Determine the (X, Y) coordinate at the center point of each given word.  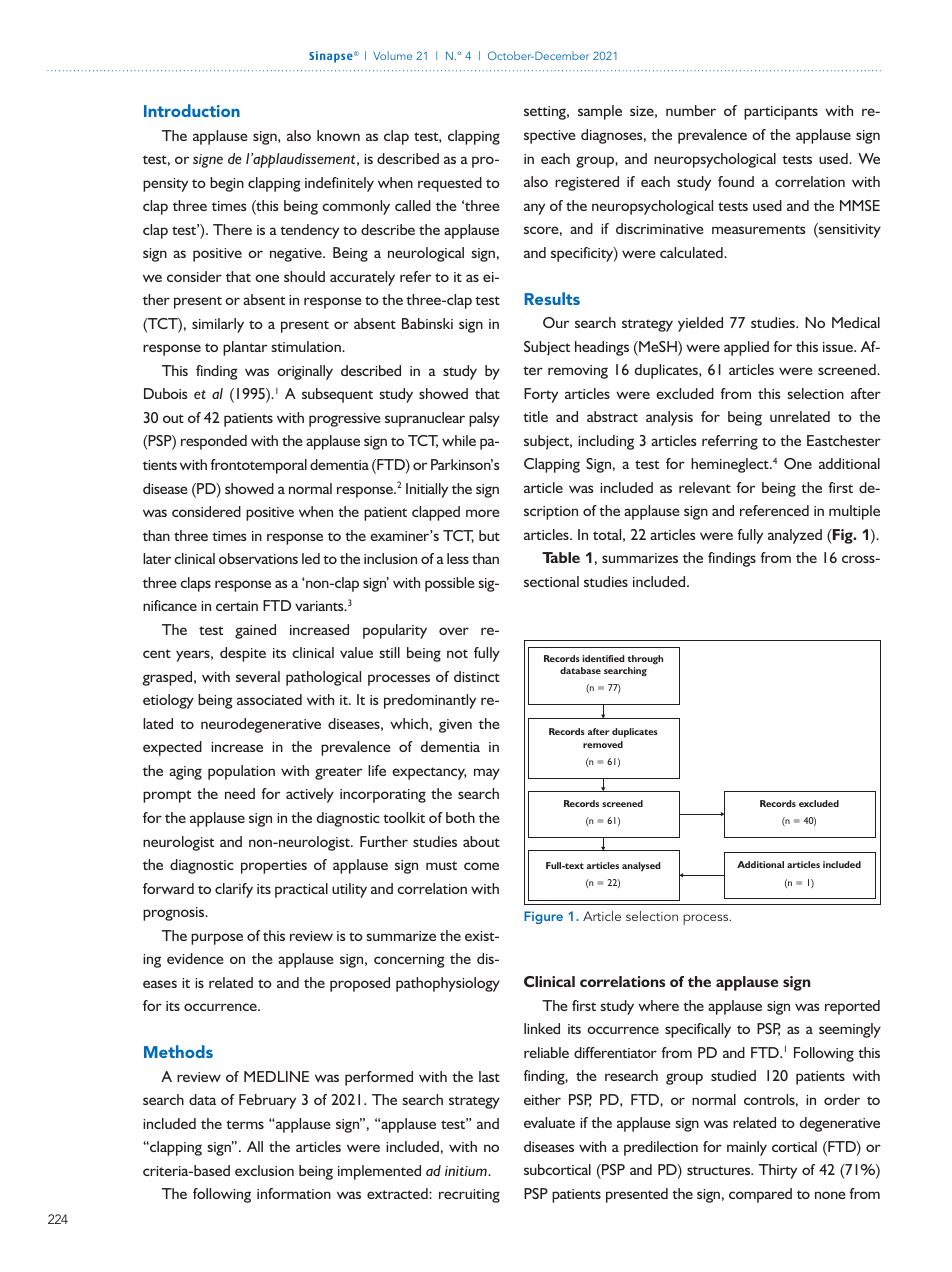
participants (781, 113)
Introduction (192, 110)
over (454, 631)
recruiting (469, 1196)
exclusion (264, 1170)
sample (600, 112)
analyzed (795, 536)
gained (255, 631)
